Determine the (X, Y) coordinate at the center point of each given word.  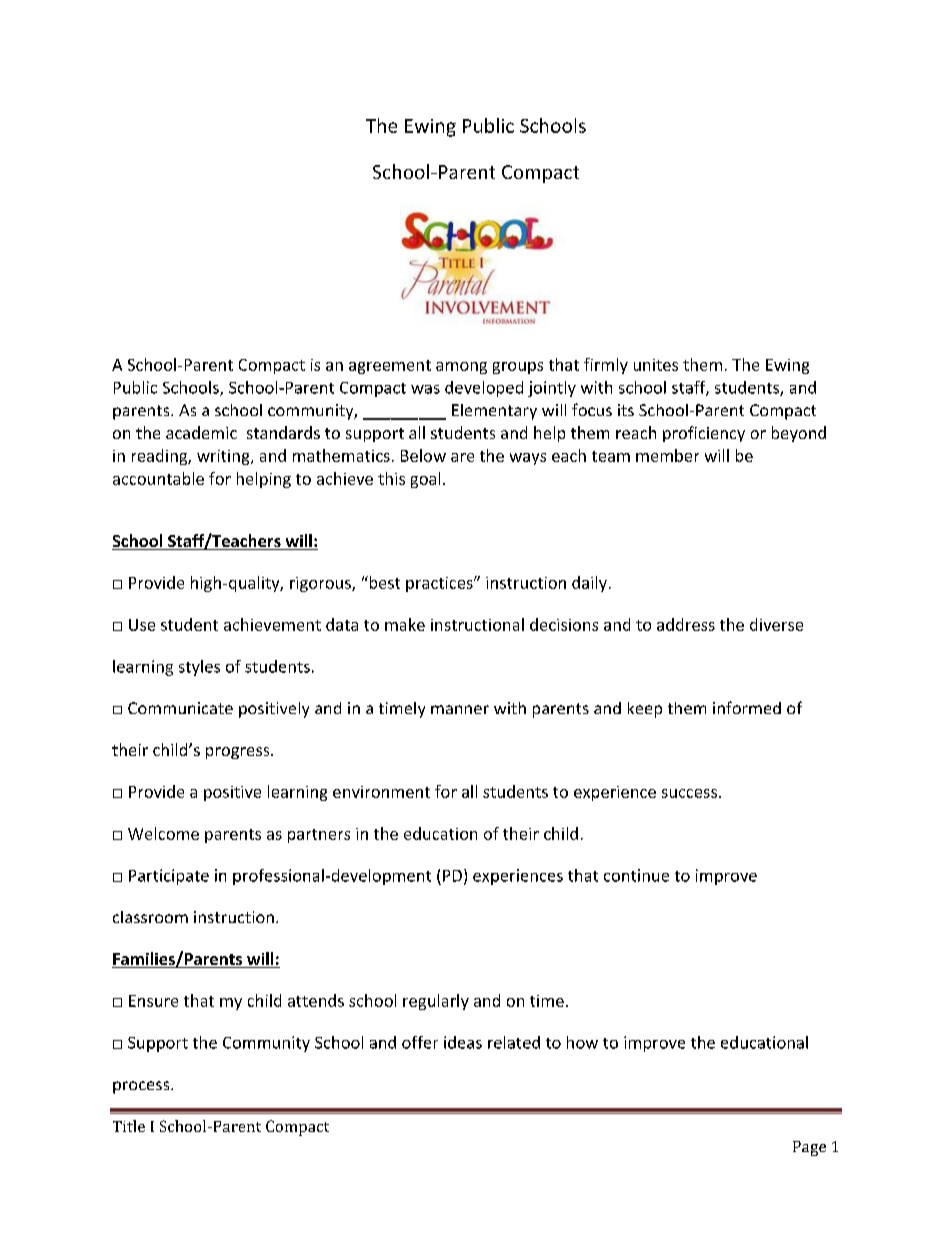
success (689, 793)
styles (199, 668)
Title (129, 1126)
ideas (463, 1042)
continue (636, 875)
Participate (169, 877)
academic (201, 432)
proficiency (704, 434)
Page (809, 1148)
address (686, 624)
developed (484, 389)
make (405, 624)
